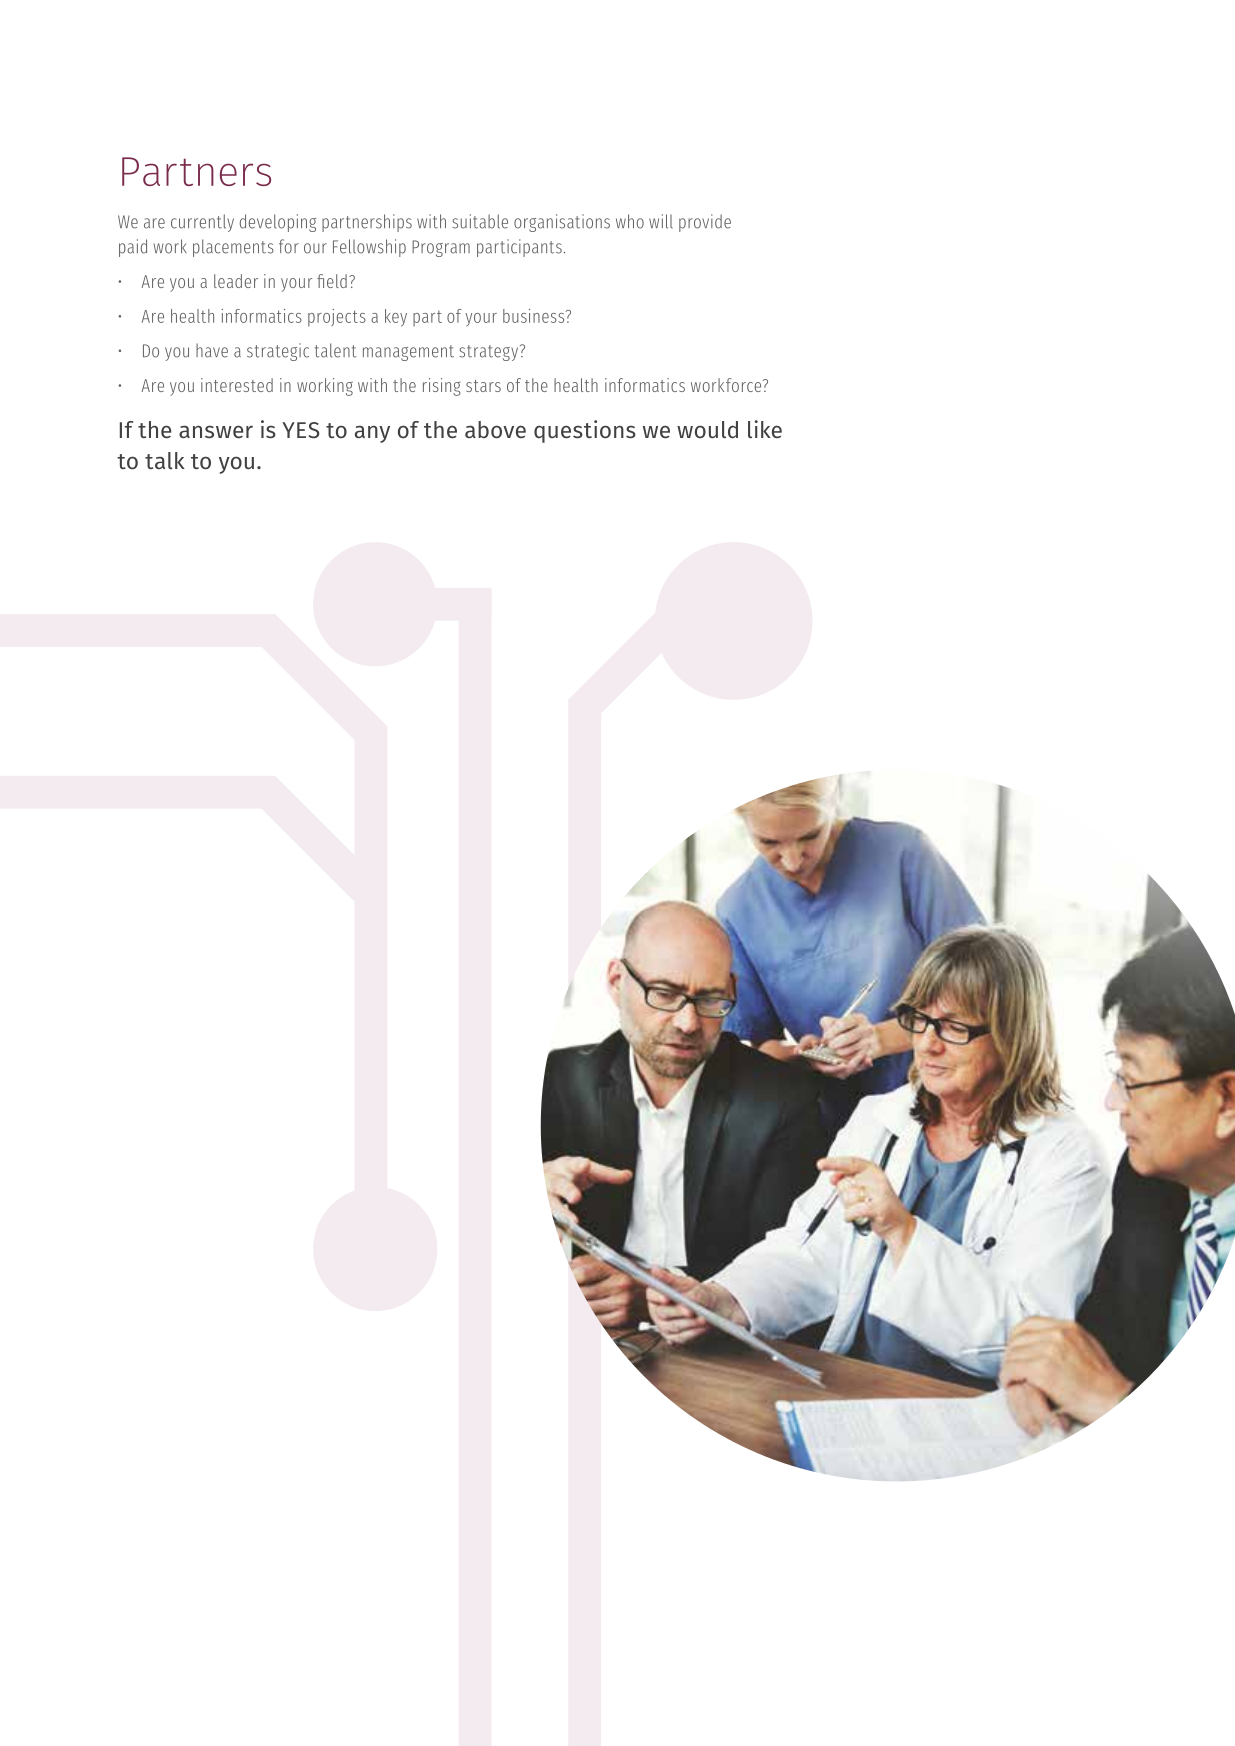 The height and width of the document is (1746, 1235). Describe the element at coordinates (202, 223) in the document. I see `currently` at that location.
